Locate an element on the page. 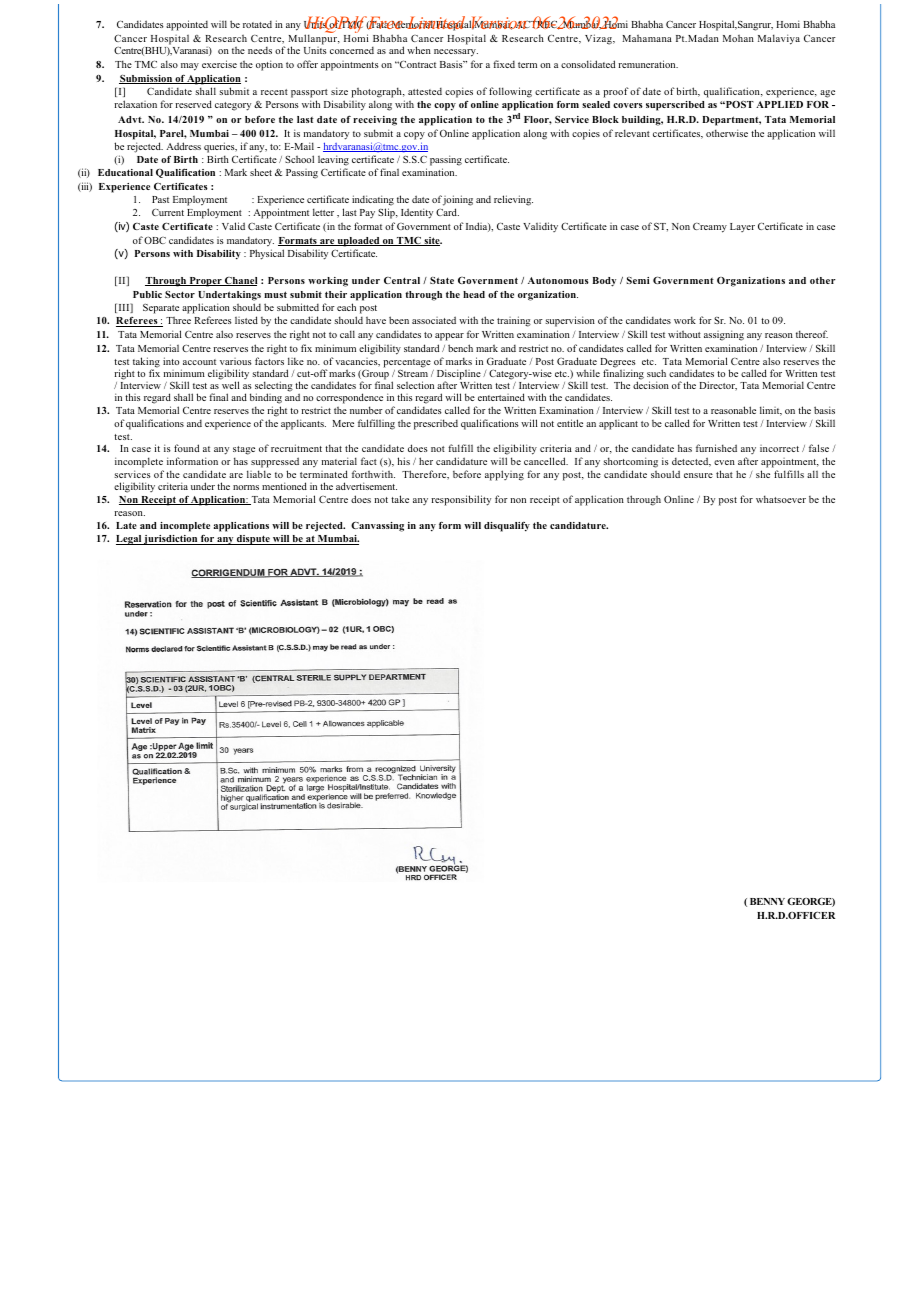 The height and width of the image is (1308, 924). Card is located at coordinates (447, 212).
